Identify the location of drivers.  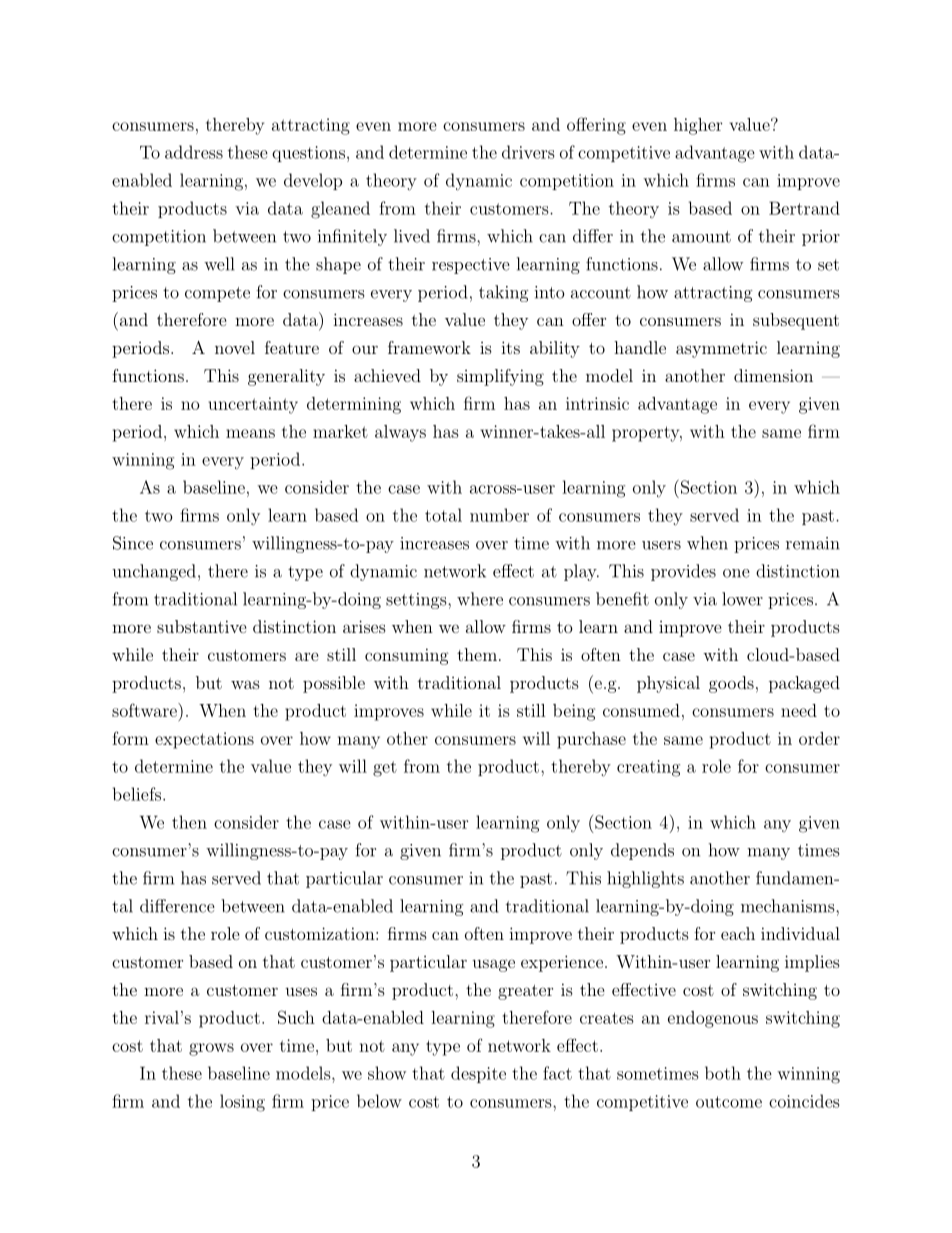
(528, 152).
